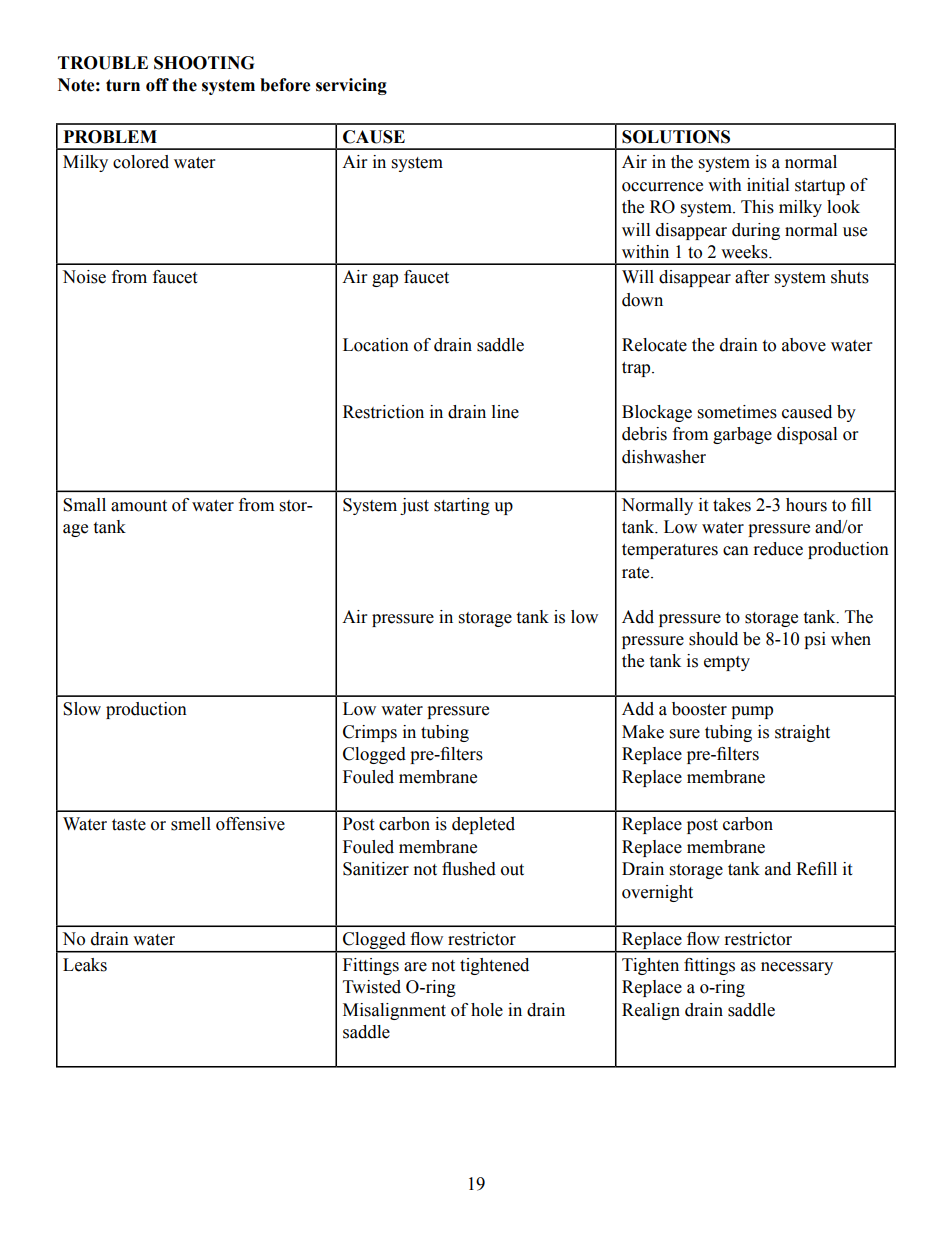  I want to click on amount, so click(139, 506).
